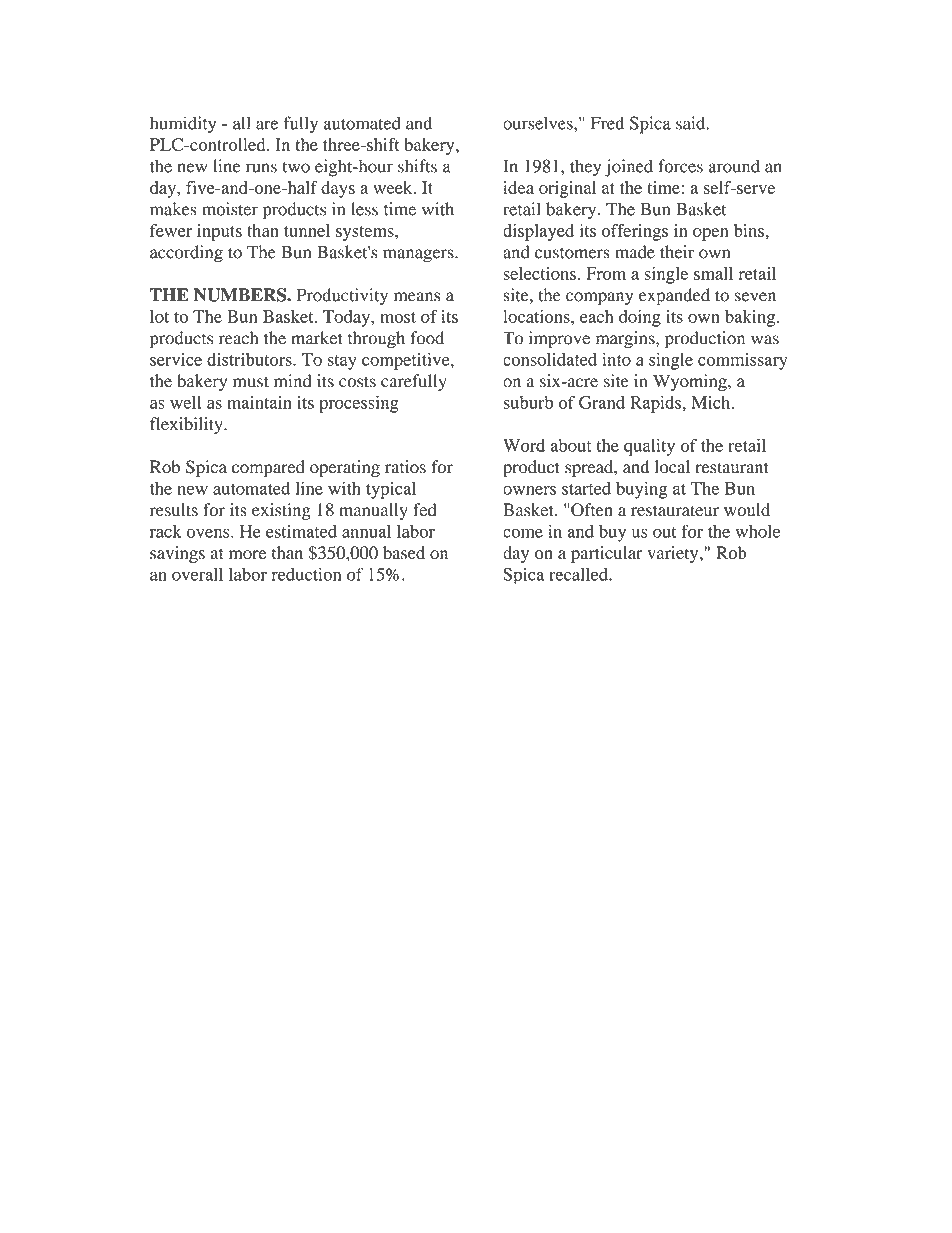 The image size is (952, 1233). Describe the element at coordinates (539, 123) in the screenshot. I see `ourselves` at that location.
